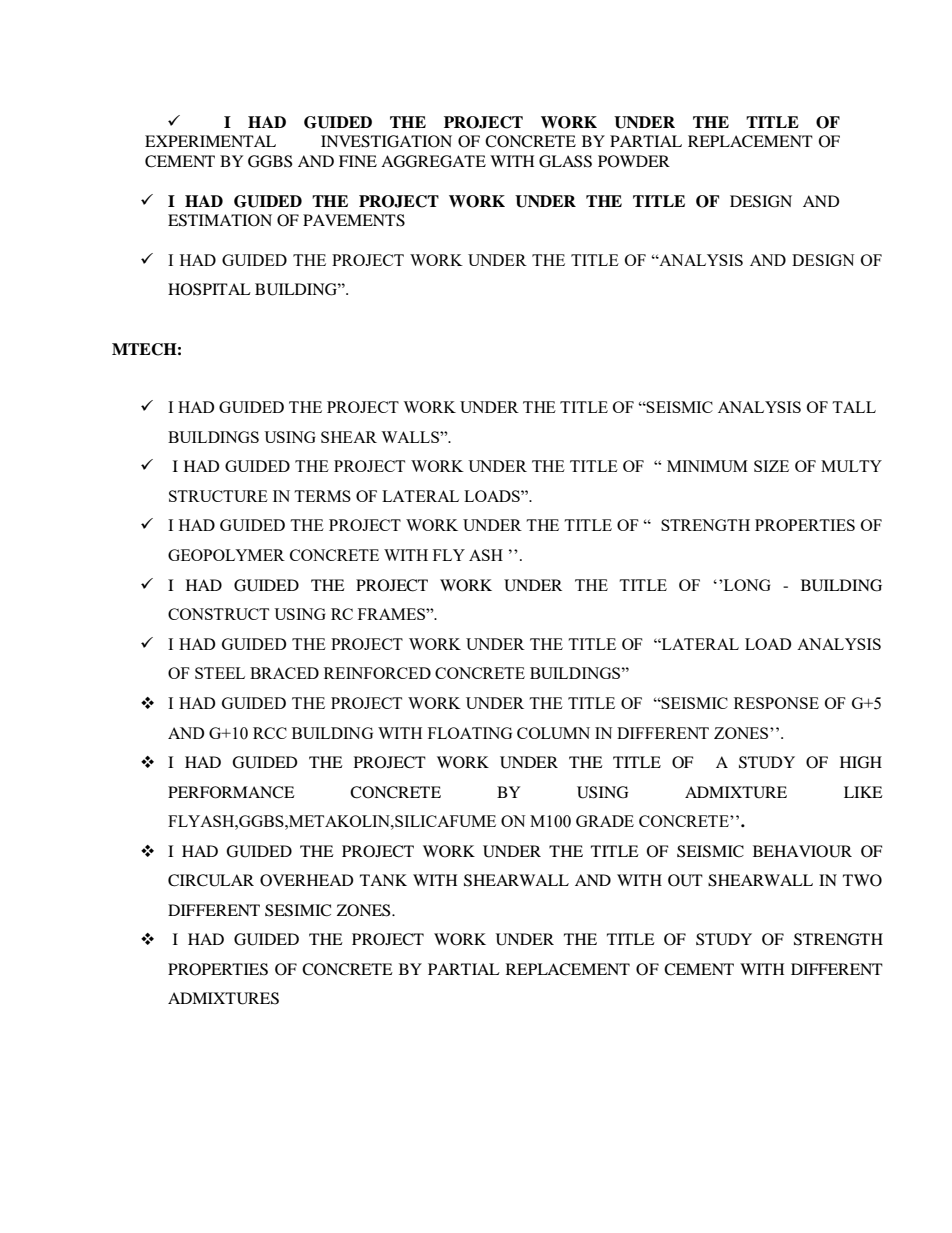  What do you see at coordinates (358, 161) in the screenshot?
I see `FINE` at bounding box center [358, 161].
